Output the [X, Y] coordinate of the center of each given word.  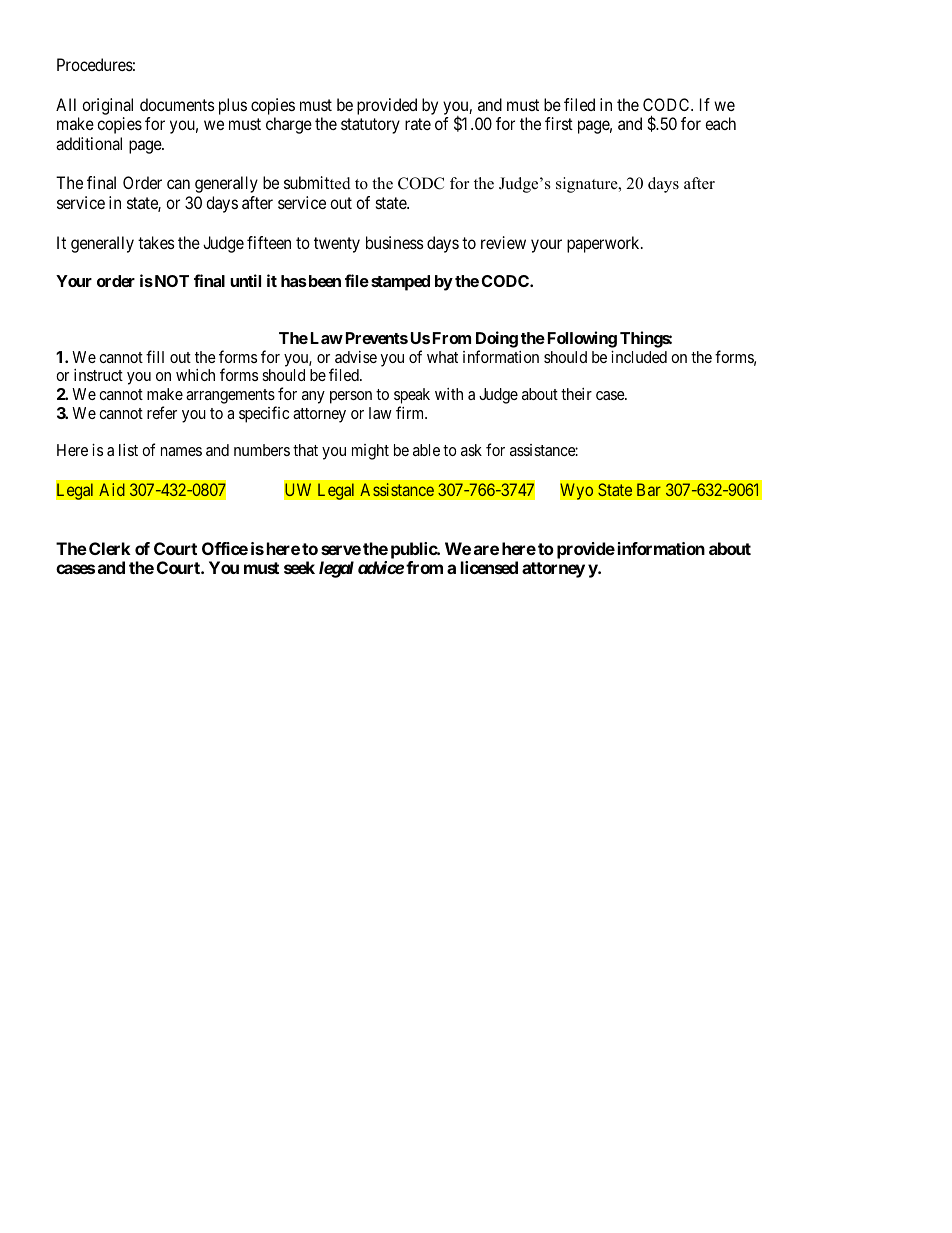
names [181, 451]
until [245, 280]
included [639, 357]
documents [177, 104]
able [426, 450]
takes [156, 242]
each [720, 123]
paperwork [604, 244]
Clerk [110, 548]
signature [588, 185]
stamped [400, 283]
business [395, 242]
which [195, 375]
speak [412, 397]
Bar [649, 489]
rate [418, 124]
